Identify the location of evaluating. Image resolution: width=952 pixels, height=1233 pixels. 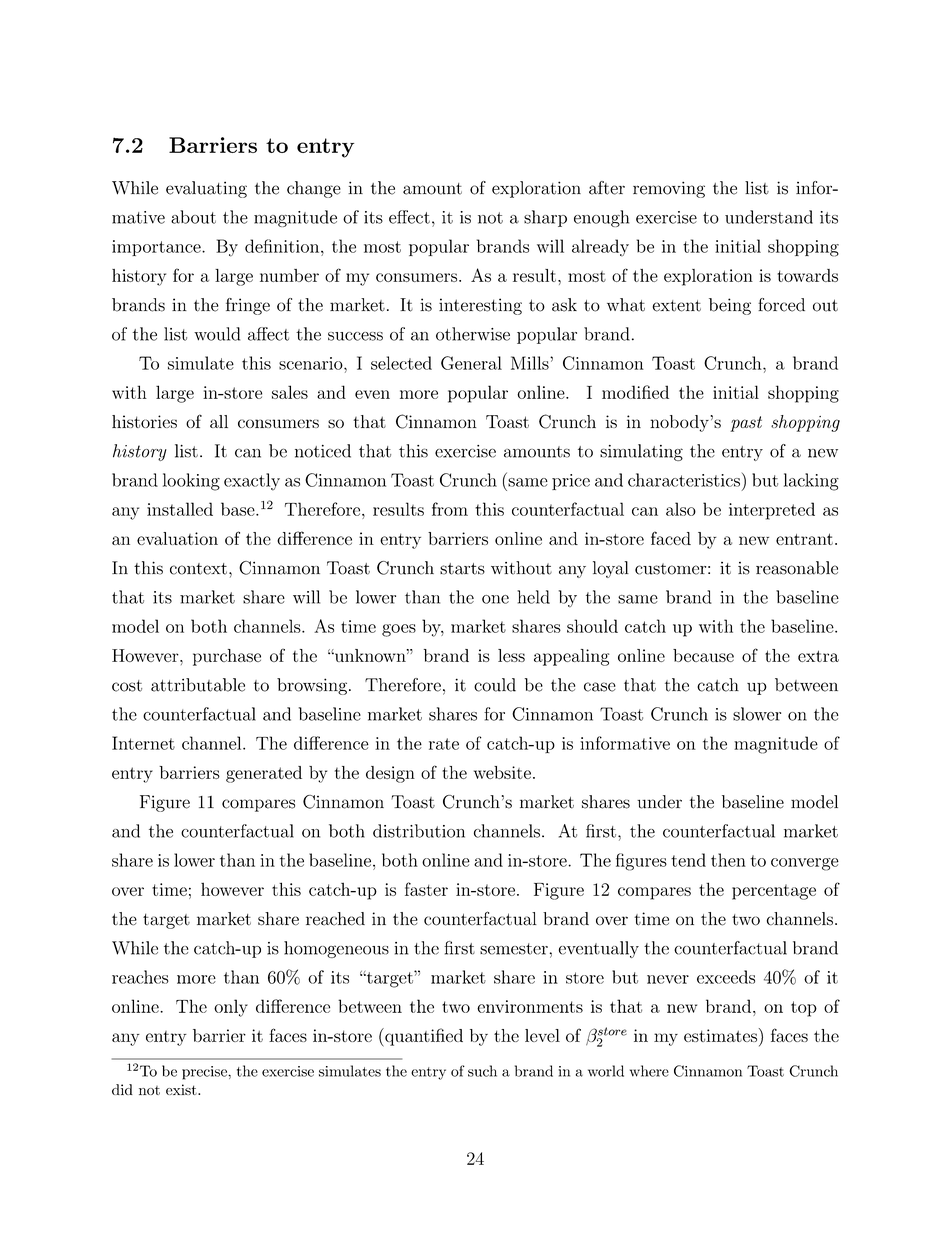
(206, 189).
